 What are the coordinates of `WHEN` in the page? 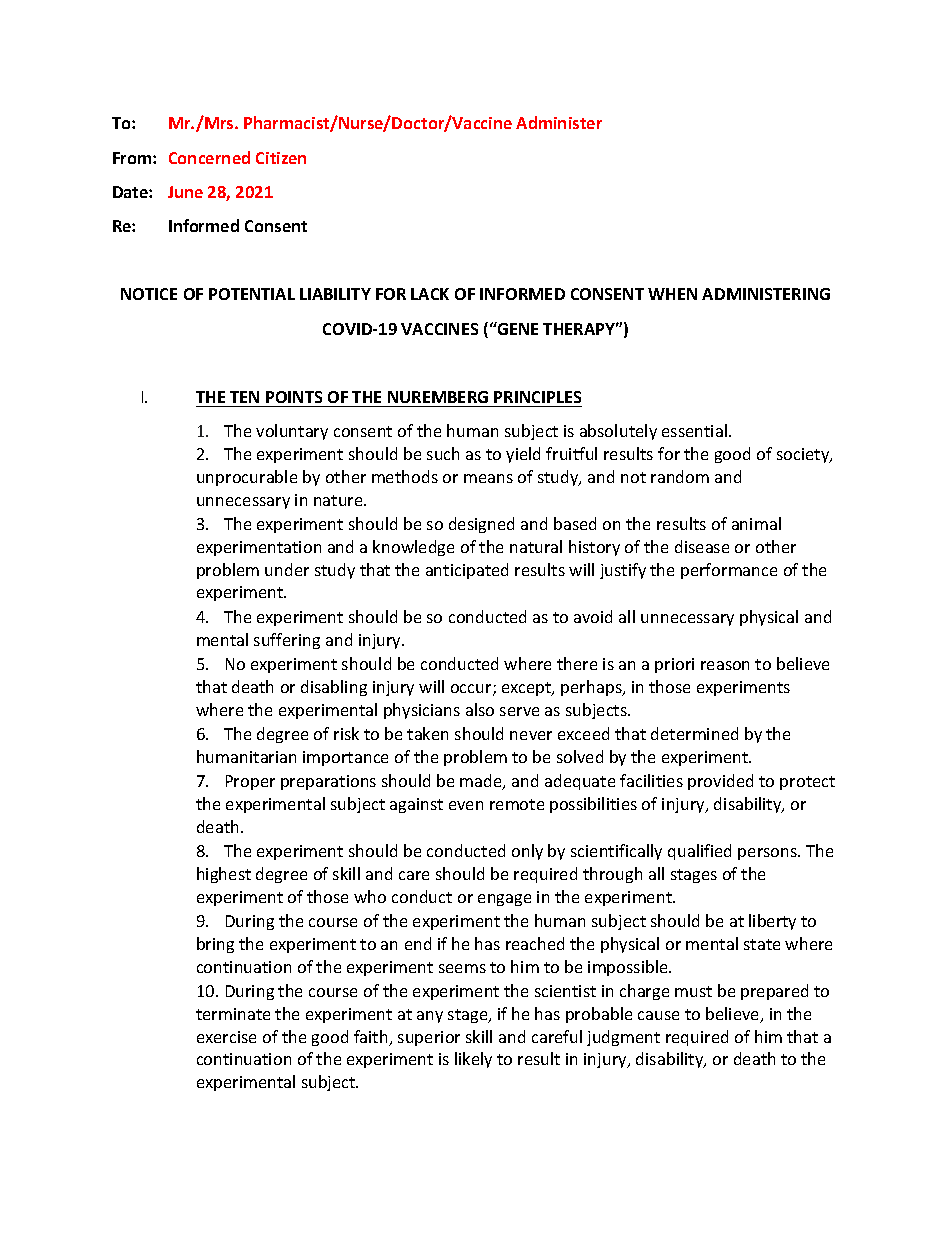 It's located at (672, 294).
